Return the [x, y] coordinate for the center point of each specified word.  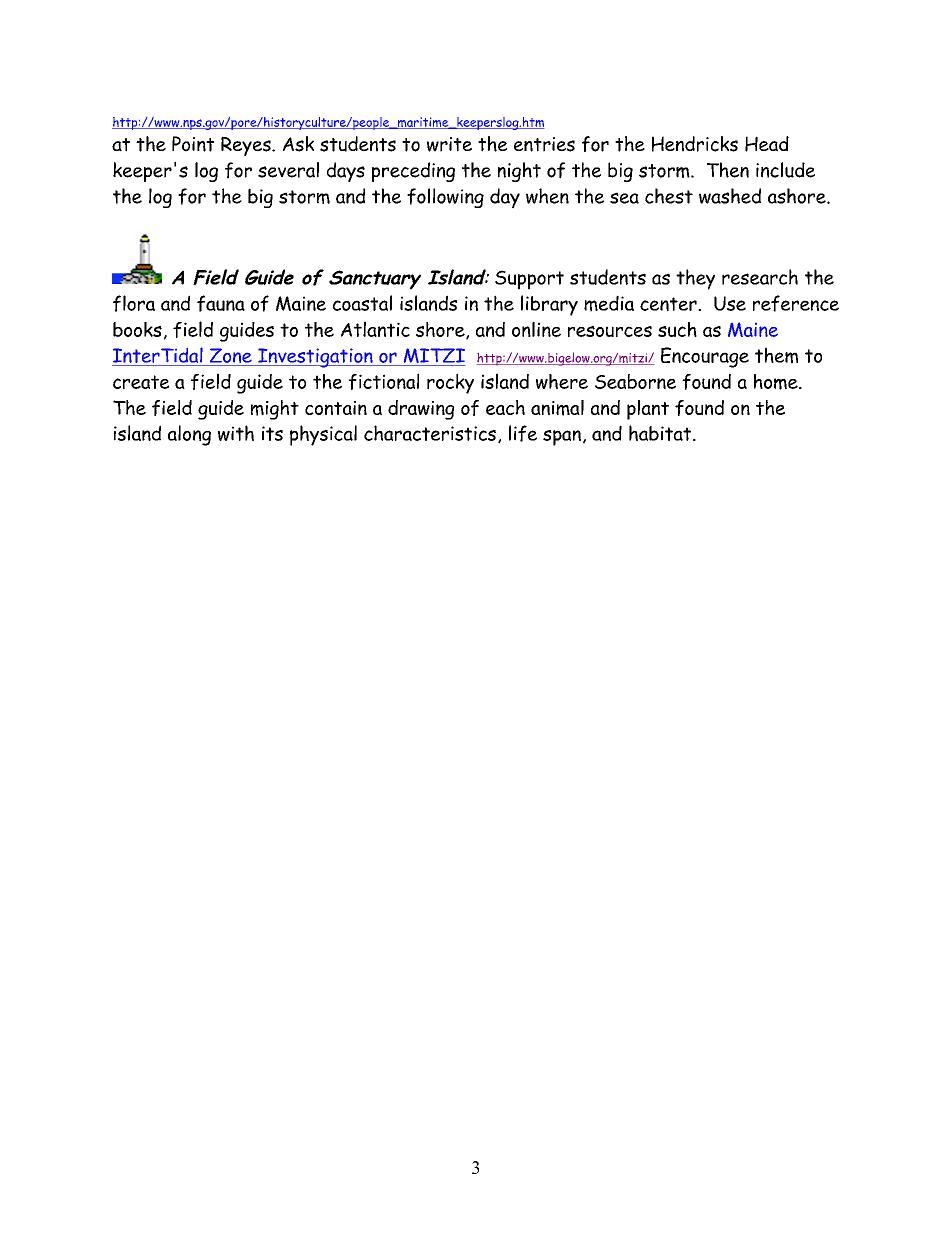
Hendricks [695, 144]
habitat [661, 433]
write [449, 144]
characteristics [430, 433]
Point [193, 144]
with [236, 433]
